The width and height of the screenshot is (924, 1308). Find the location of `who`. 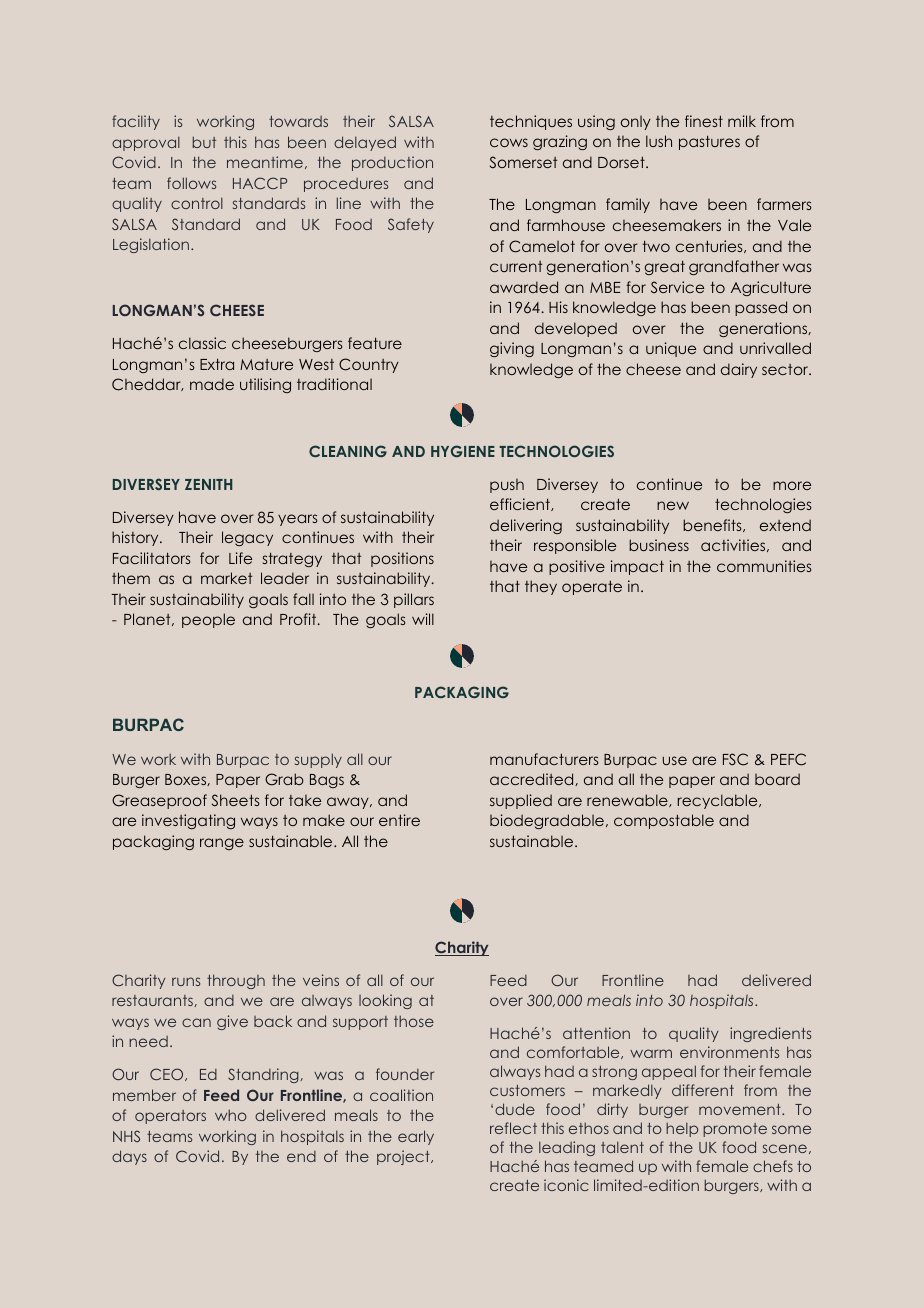

who is located at coordinates (231, 1115).
